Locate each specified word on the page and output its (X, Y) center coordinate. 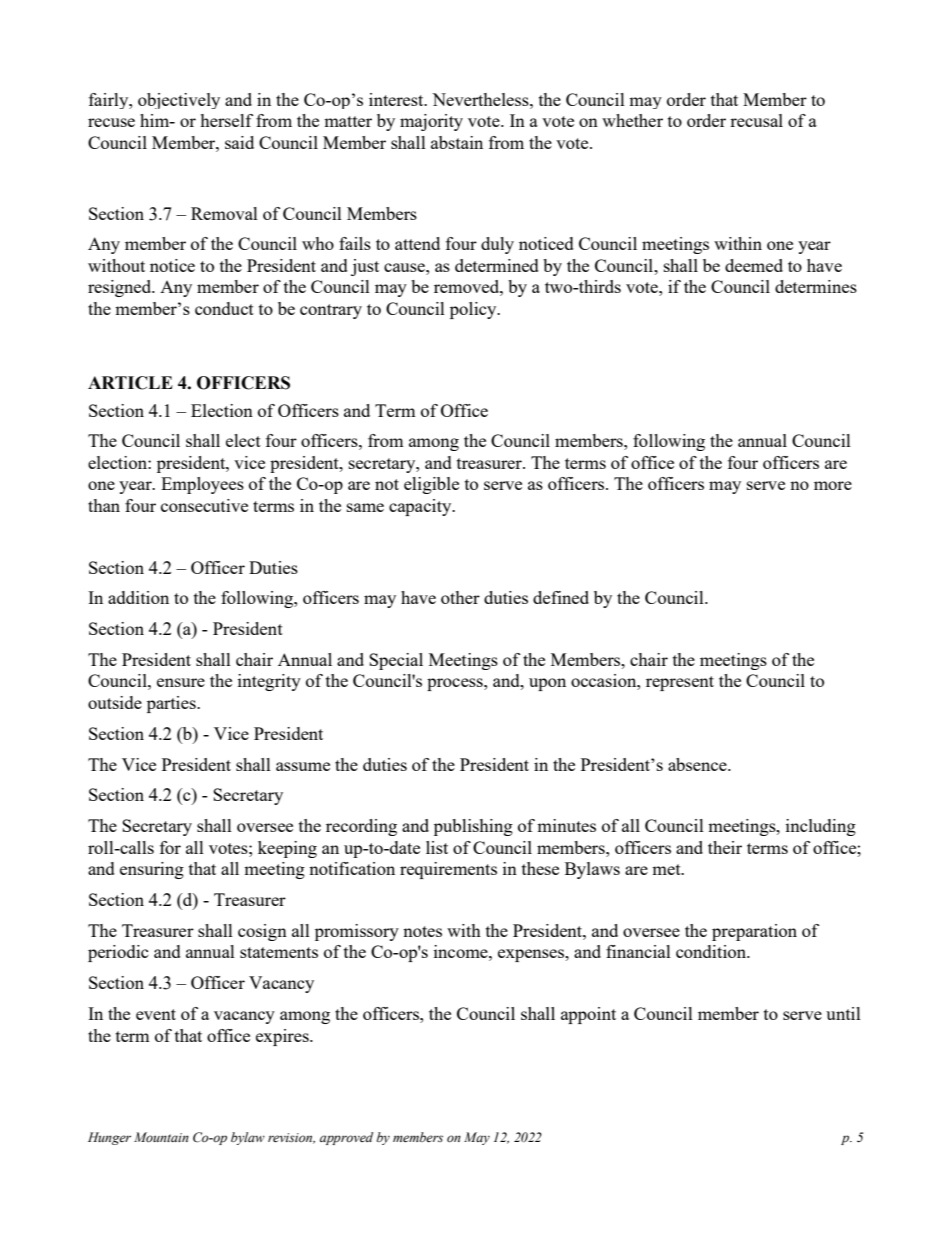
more (833, 485)
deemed (754, 265)
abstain (457, 142)
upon (547, 684)
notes (422, 931)
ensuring (152, 870)
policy (474, 310)
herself (226, 120)
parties (172, 704)
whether (632, 120)
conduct (224, 308)
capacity (421, 507)
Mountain (161, 1137)
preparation (754, 932)
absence (698, 764)
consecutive (204, 505)
